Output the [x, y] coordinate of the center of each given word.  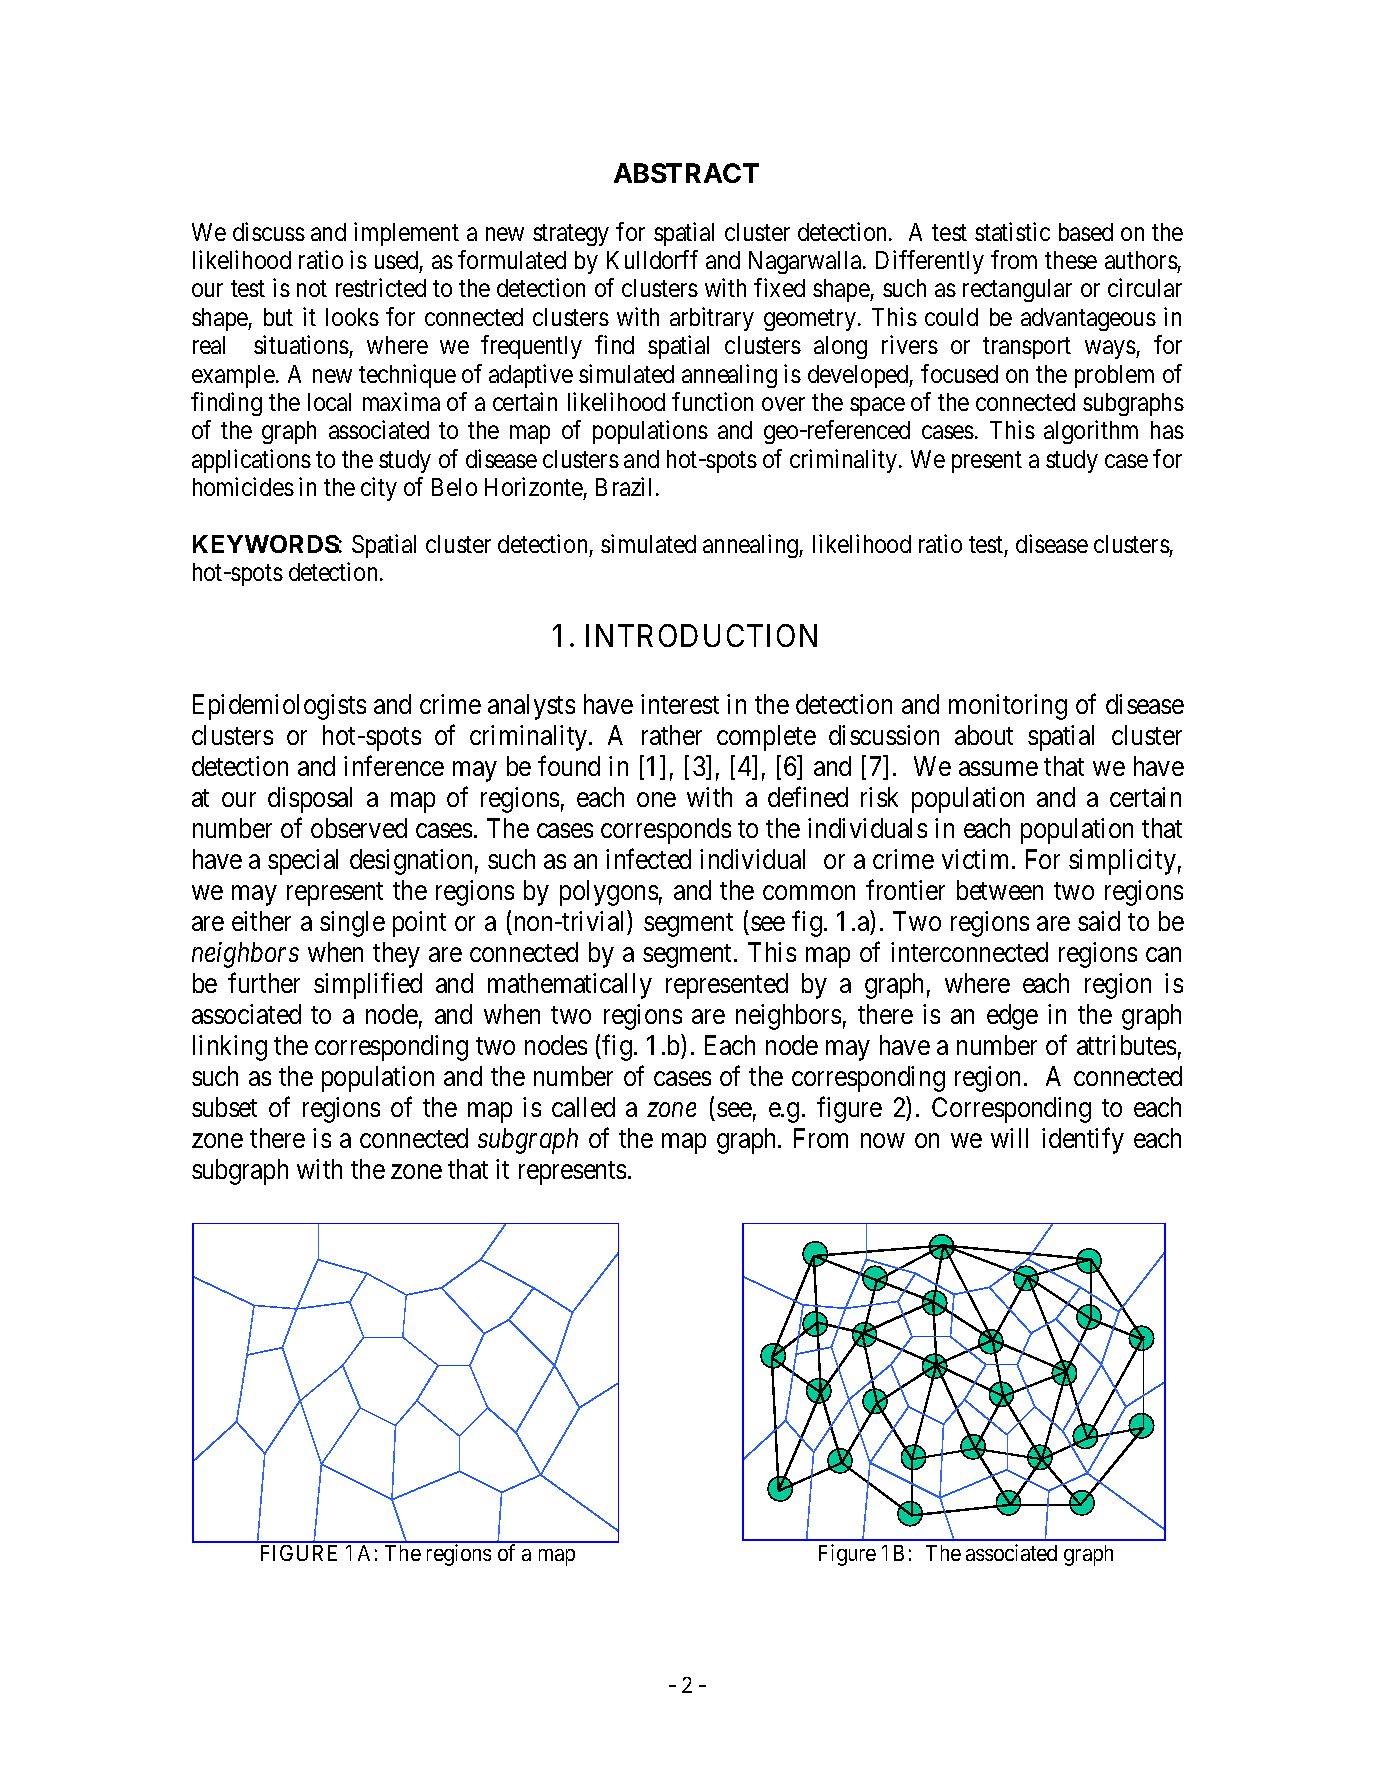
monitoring [1008, 707]
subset [224, 1107]
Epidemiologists [279, 707]
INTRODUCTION [701, 635]
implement [406, 234]
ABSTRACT [686, 173]
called [583, 1107]
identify [1083, 1141]
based [1086, 232]
